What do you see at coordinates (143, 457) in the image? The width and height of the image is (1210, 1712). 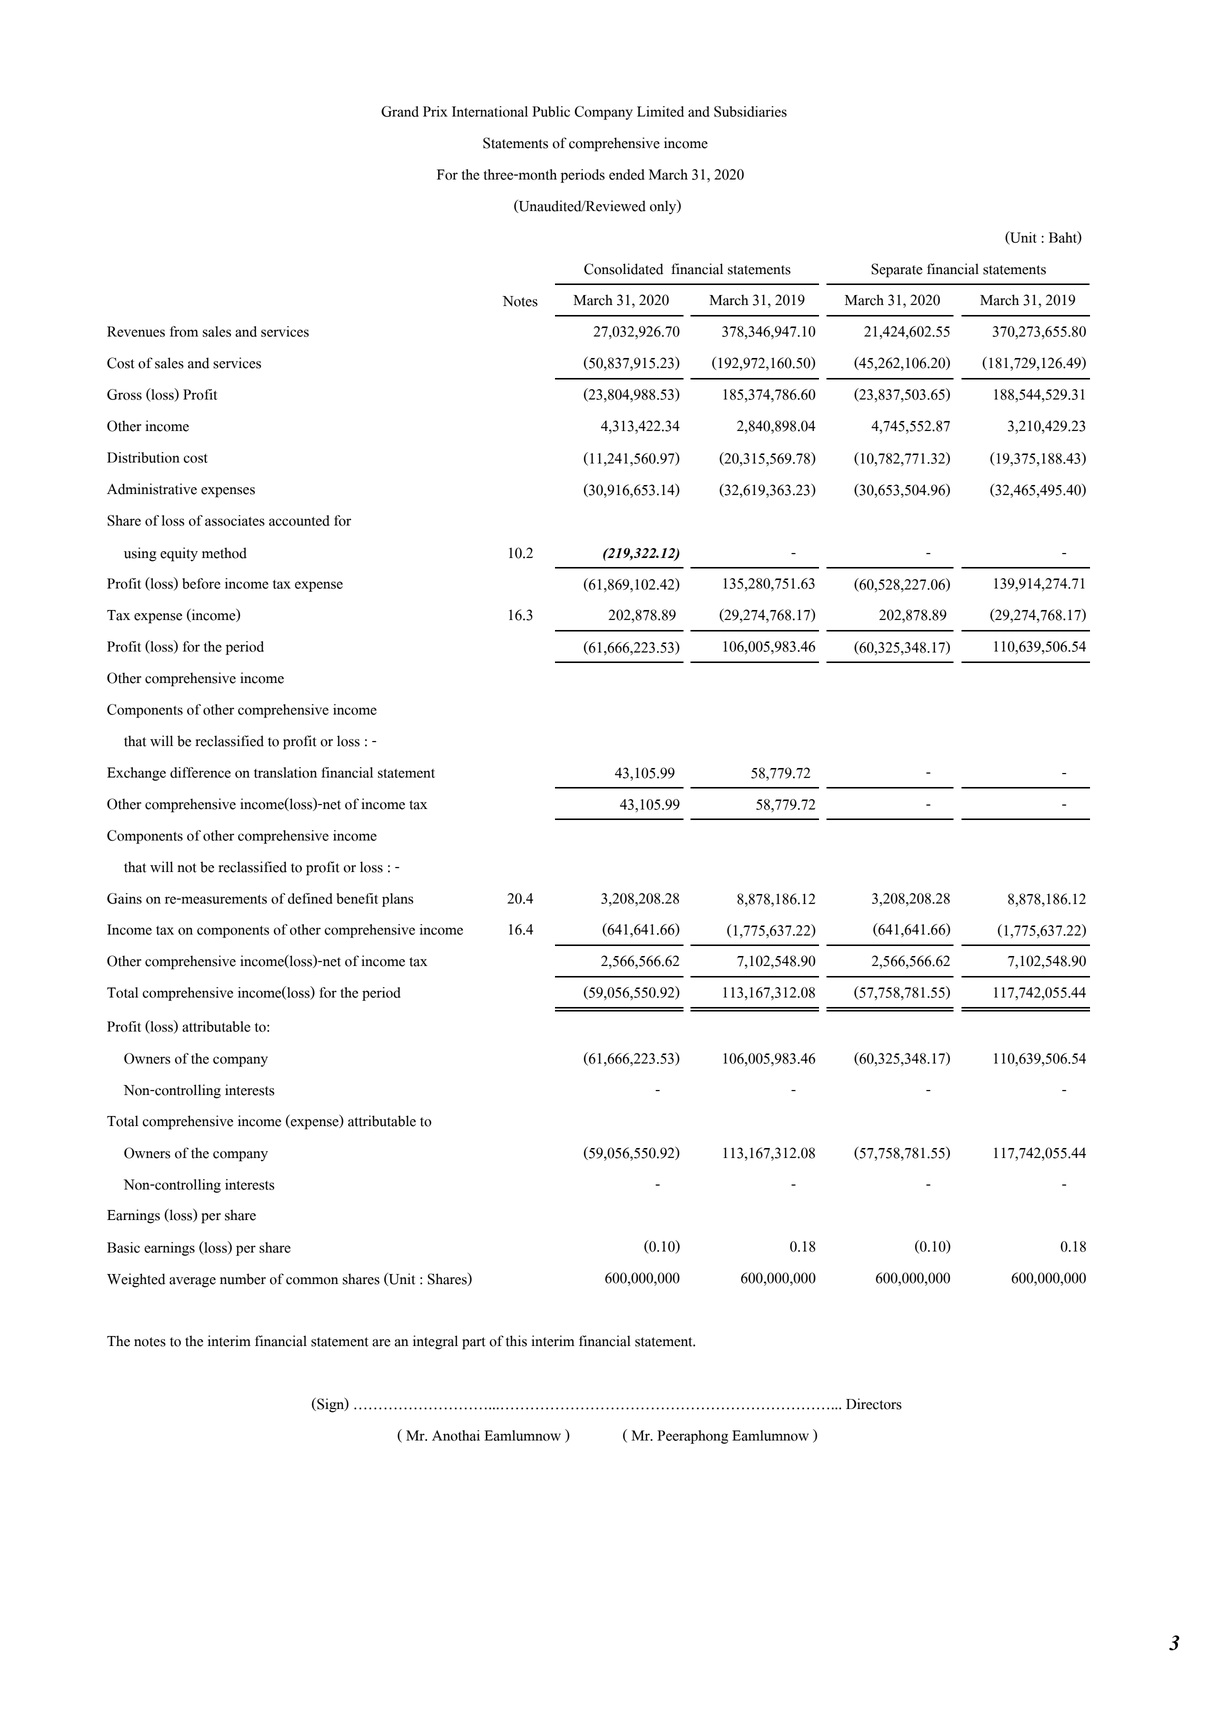 I see `Distribution` at bounding box center [143, 457].
